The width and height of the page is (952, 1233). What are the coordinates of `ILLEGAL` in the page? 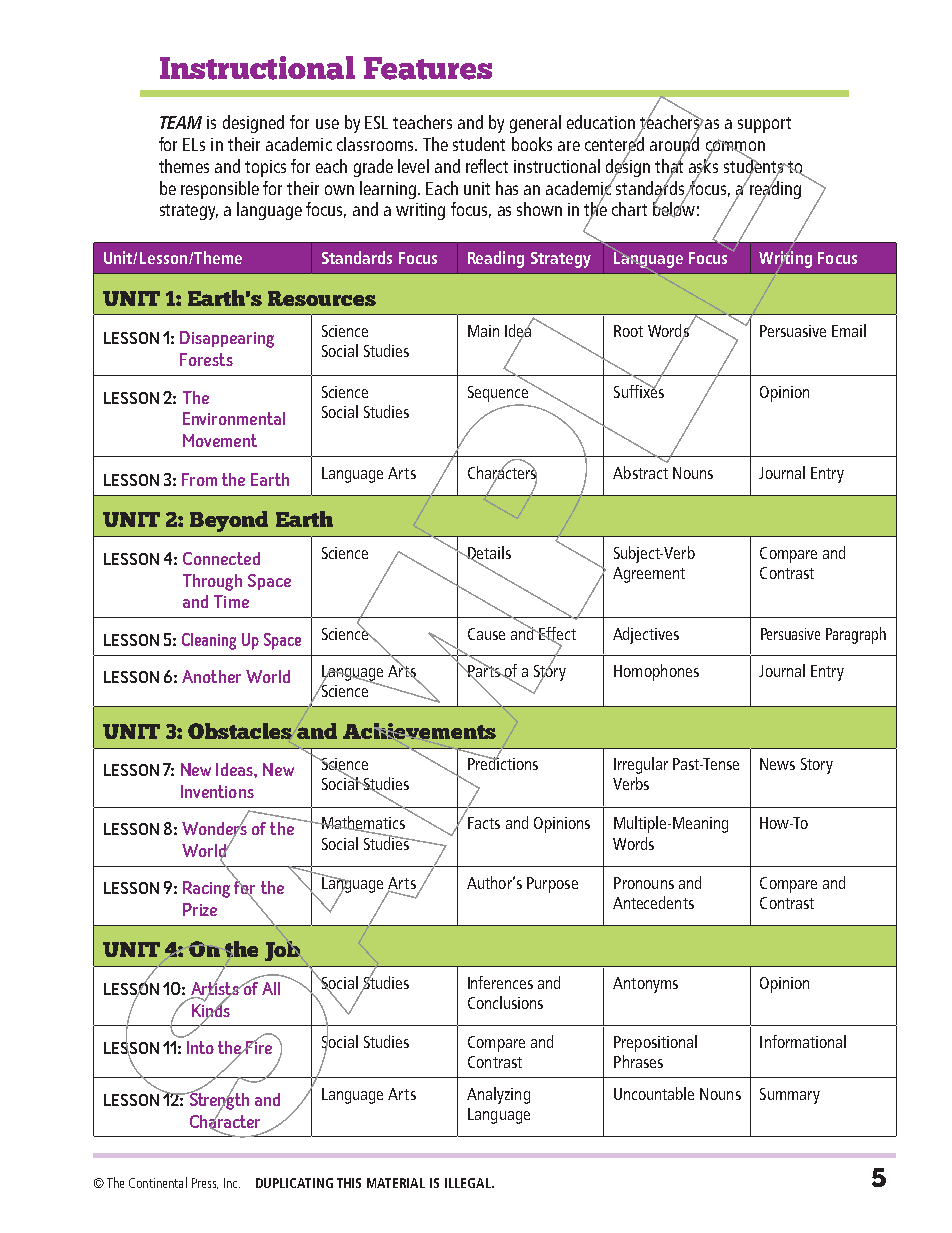 It's located at (469, 1183).
